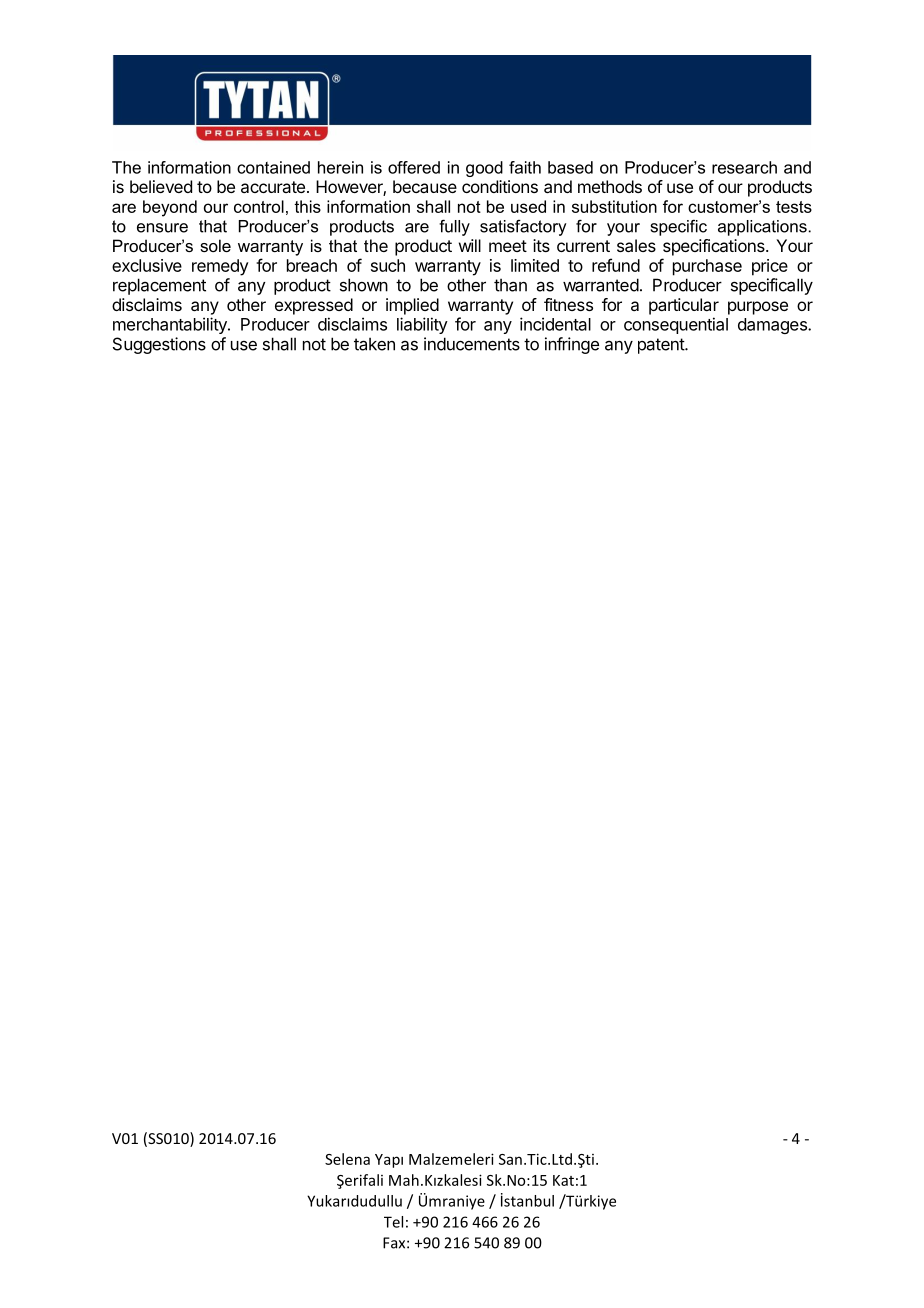 Image resolution: width=924 pixels, height=1308 pixels. What do you see at coordinates (422, 325) in the page?
I see `liability` at bounding box center [422, 325].
